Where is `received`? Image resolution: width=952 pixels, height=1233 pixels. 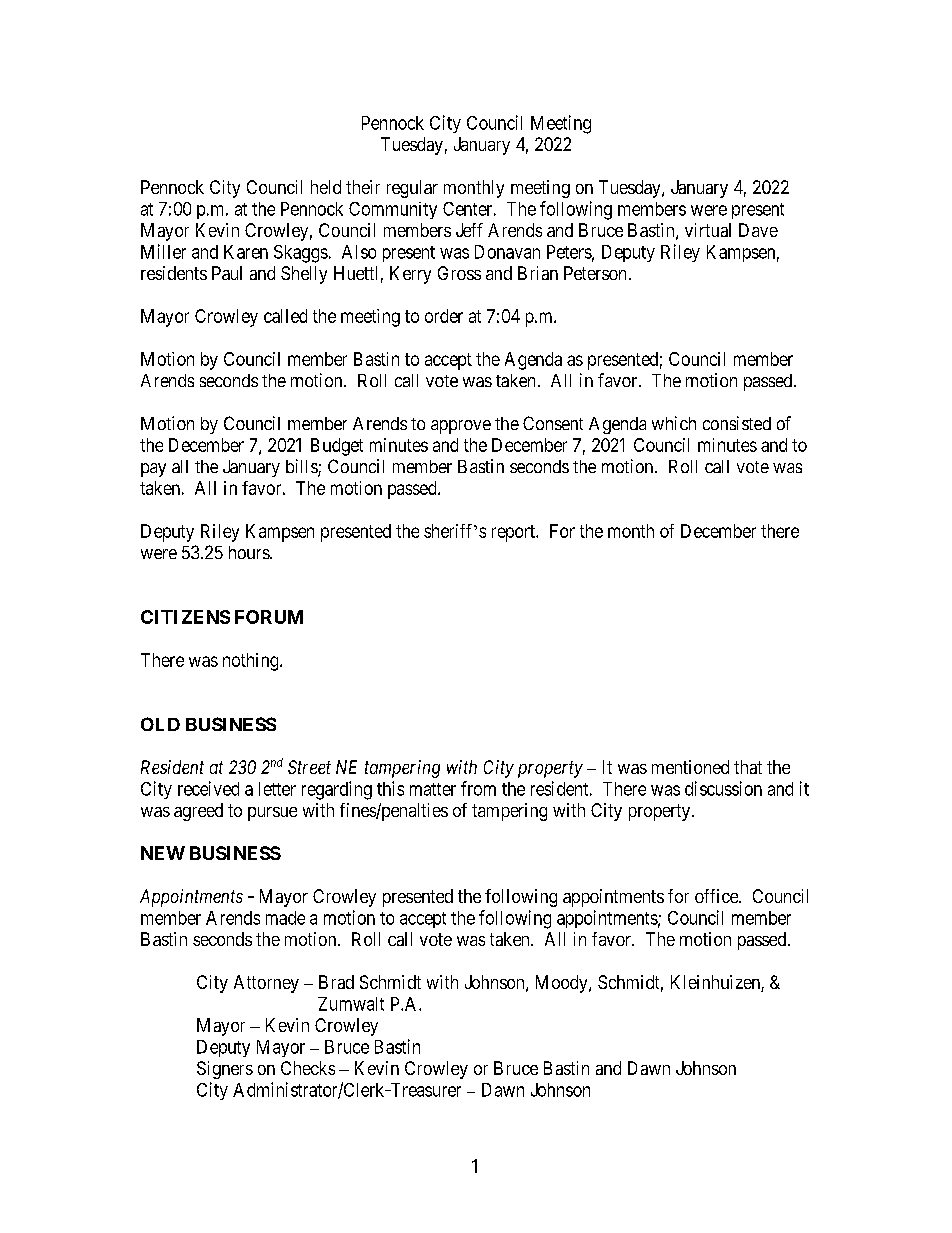 received is located at coordinates (208, 788).
